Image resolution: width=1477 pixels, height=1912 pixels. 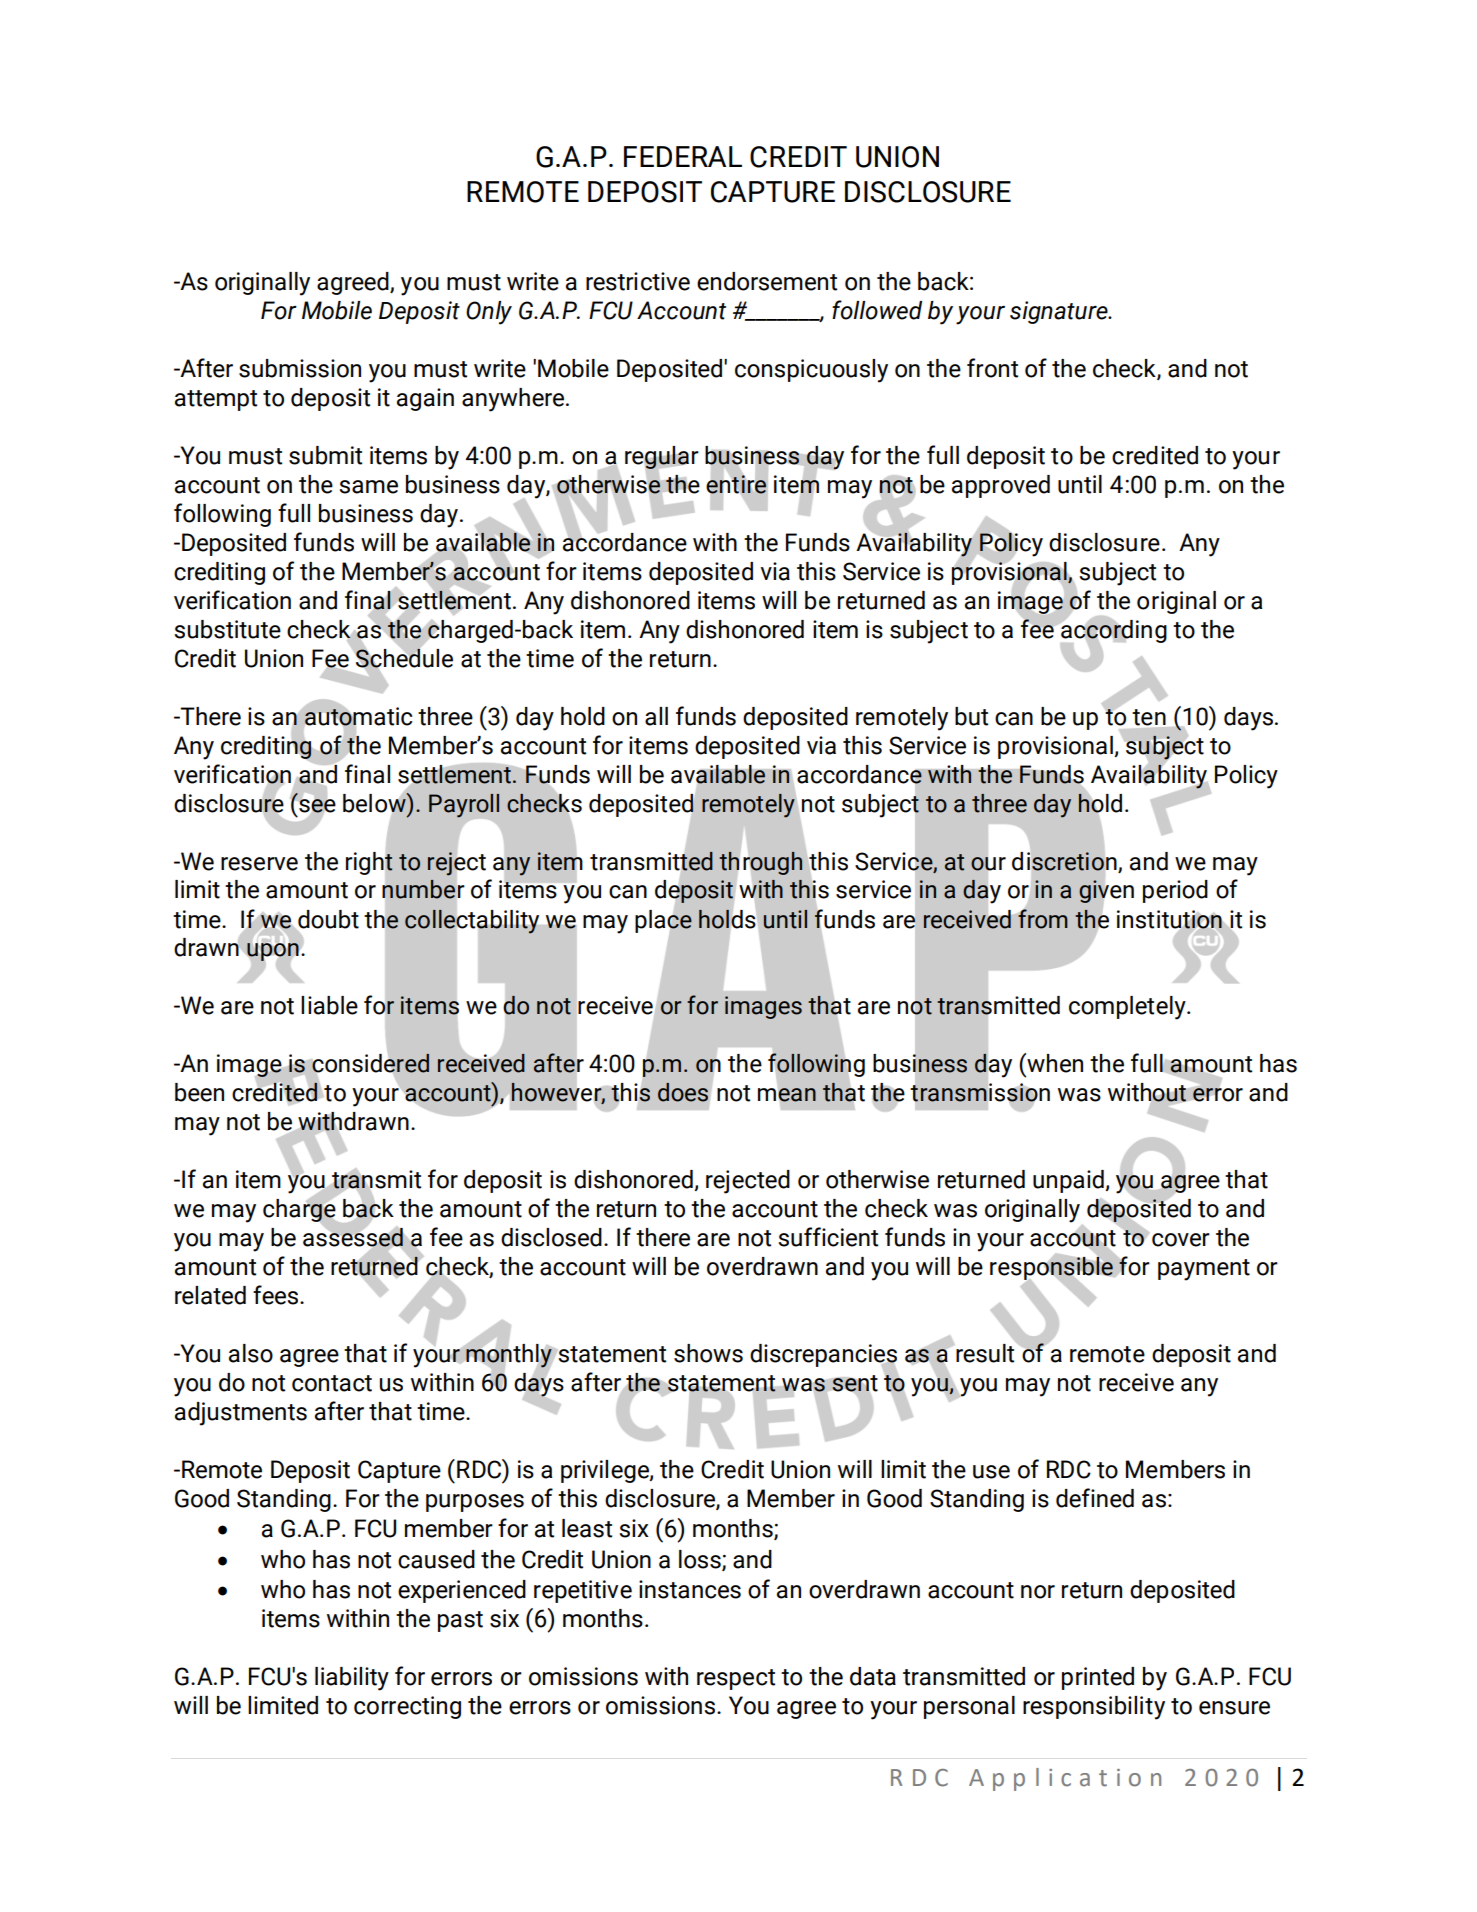 What do you see at coordinates (352, 1679) in the page?
I see `liability` at bounding box center [352, 1679].
